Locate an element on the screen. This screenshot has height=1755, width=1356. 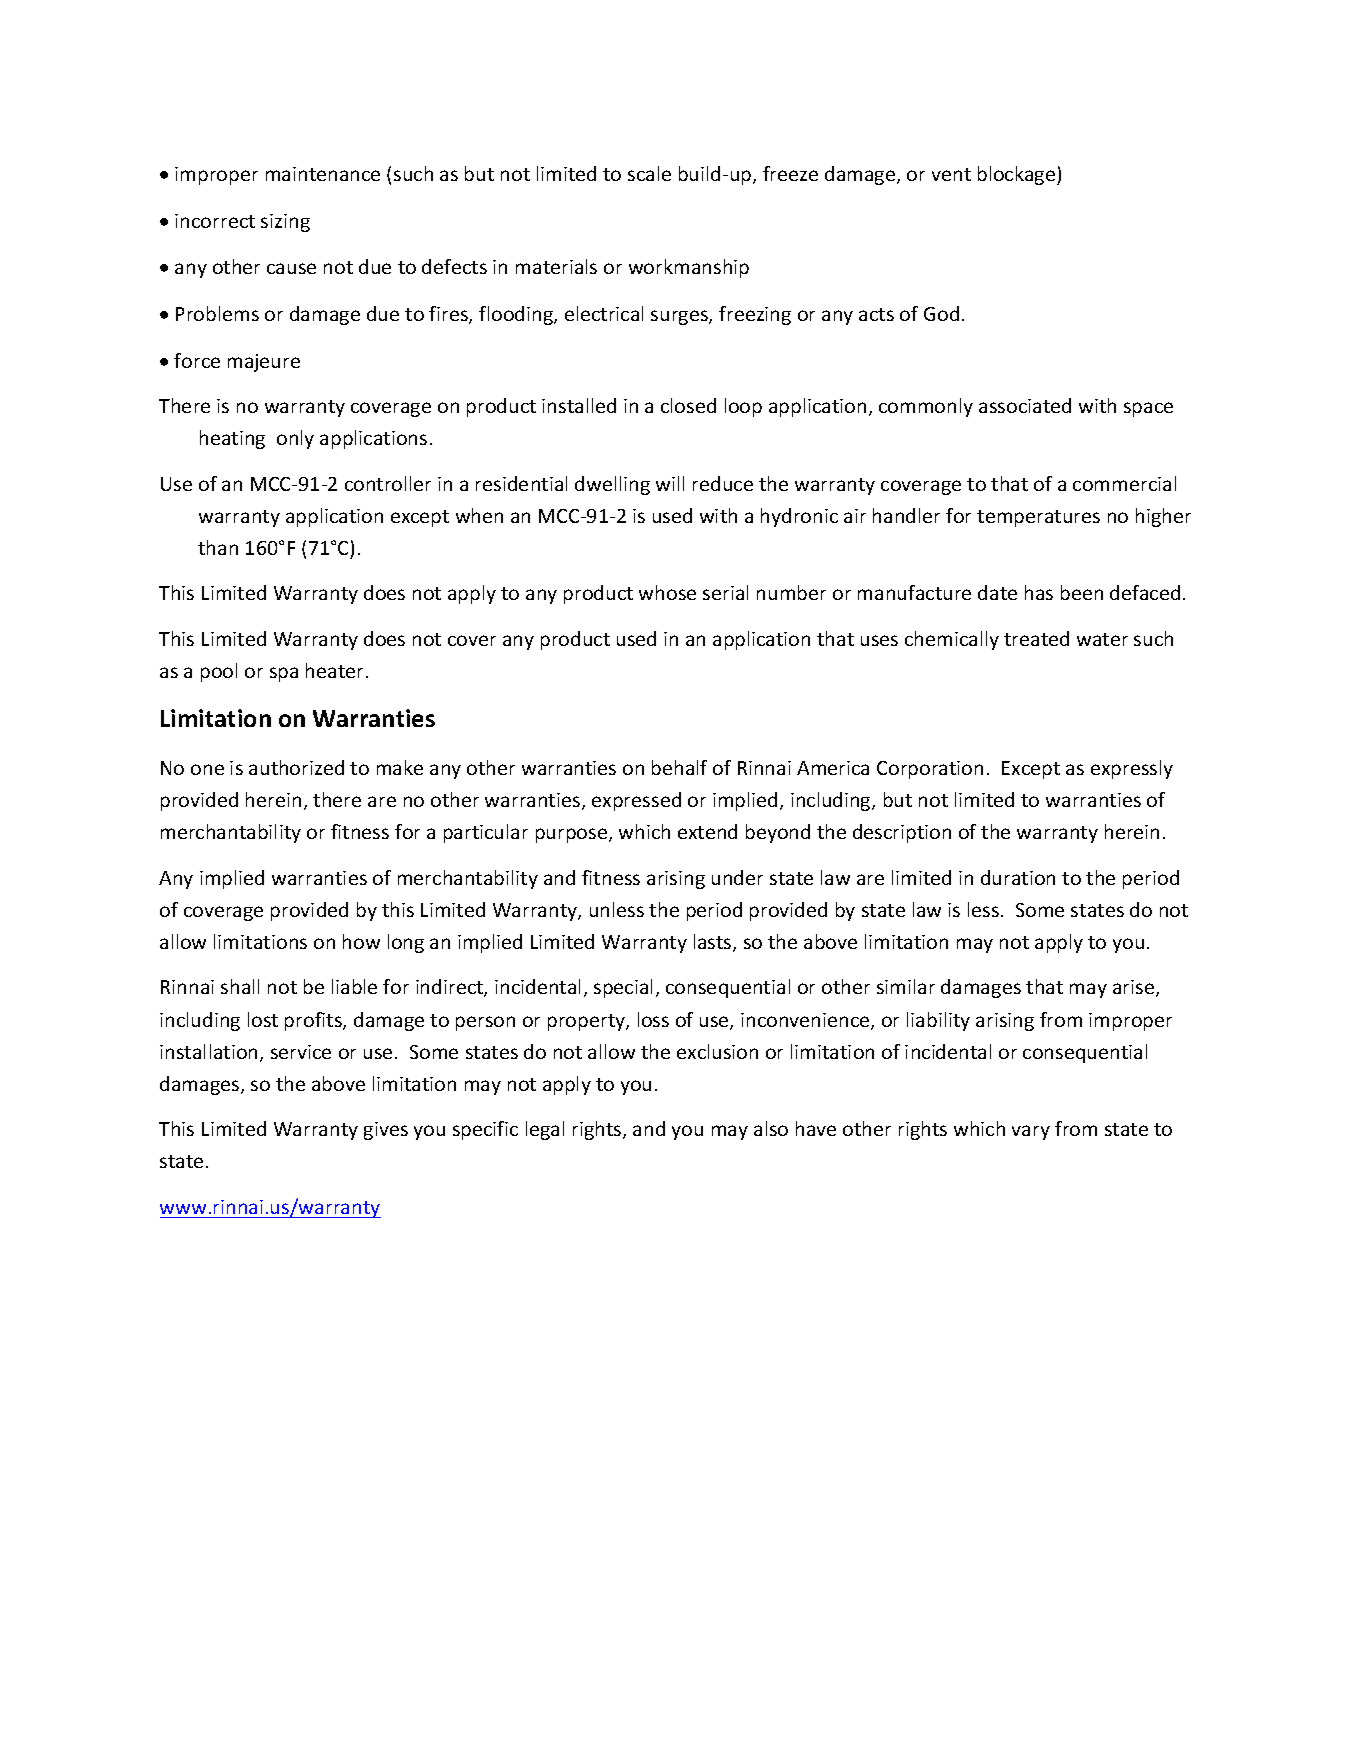
treated is located at coordinates (1036, 638).
